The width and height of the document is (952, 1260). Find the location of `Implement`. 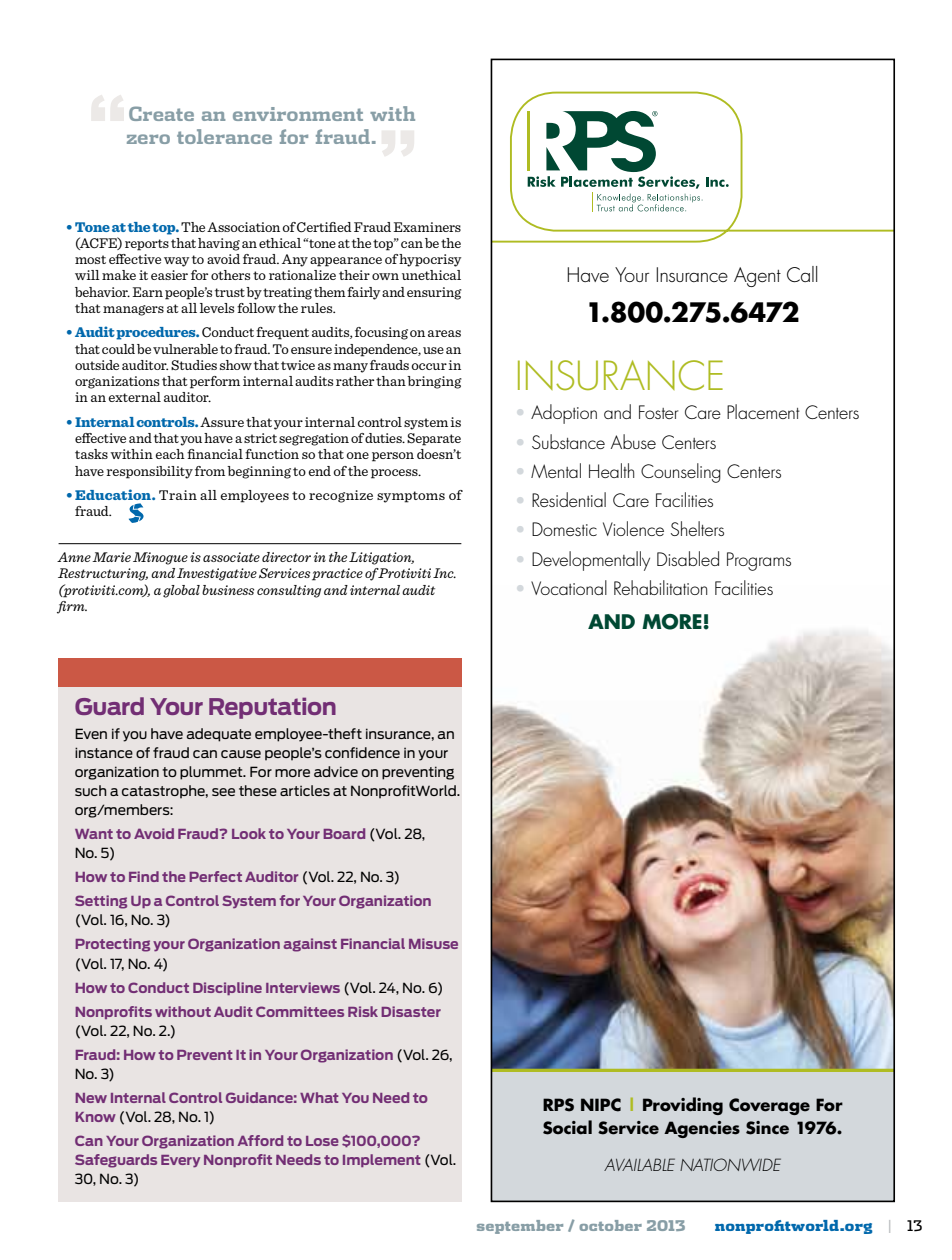

Implement is located at coordinates (382, 1160).
